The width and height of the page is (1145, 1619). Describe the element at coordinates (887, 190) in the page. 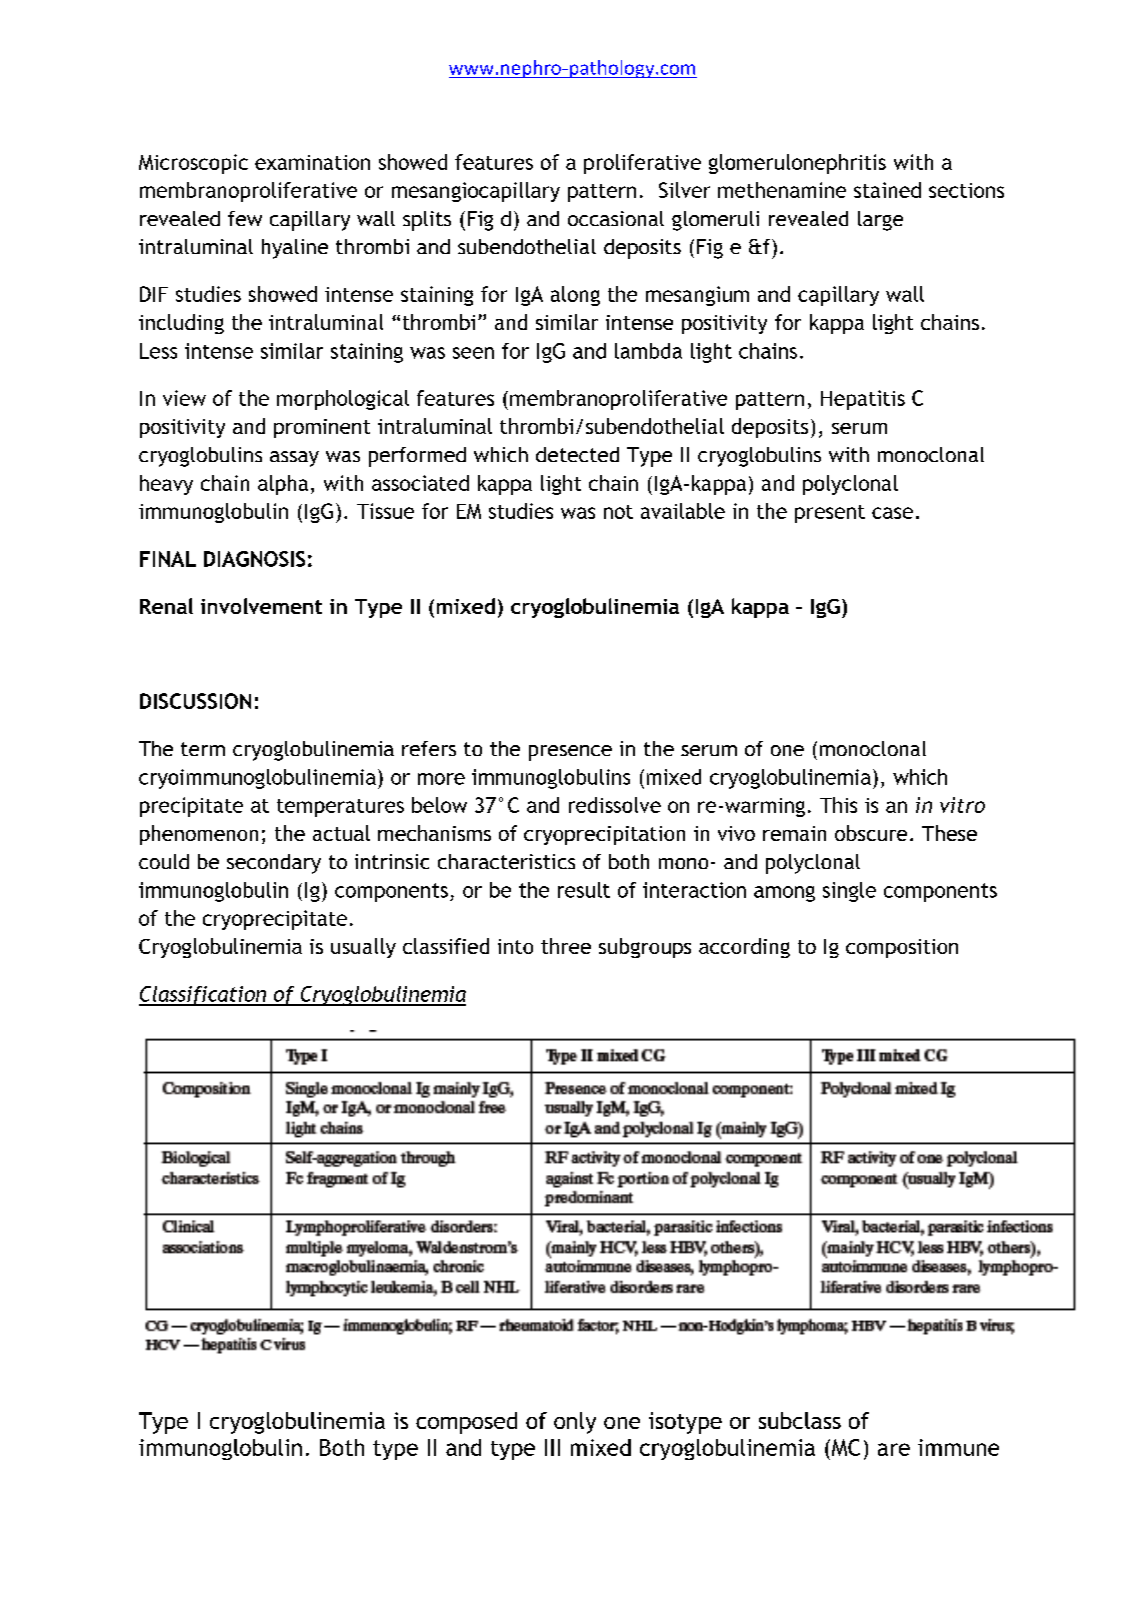

I see `stained` at that location.
